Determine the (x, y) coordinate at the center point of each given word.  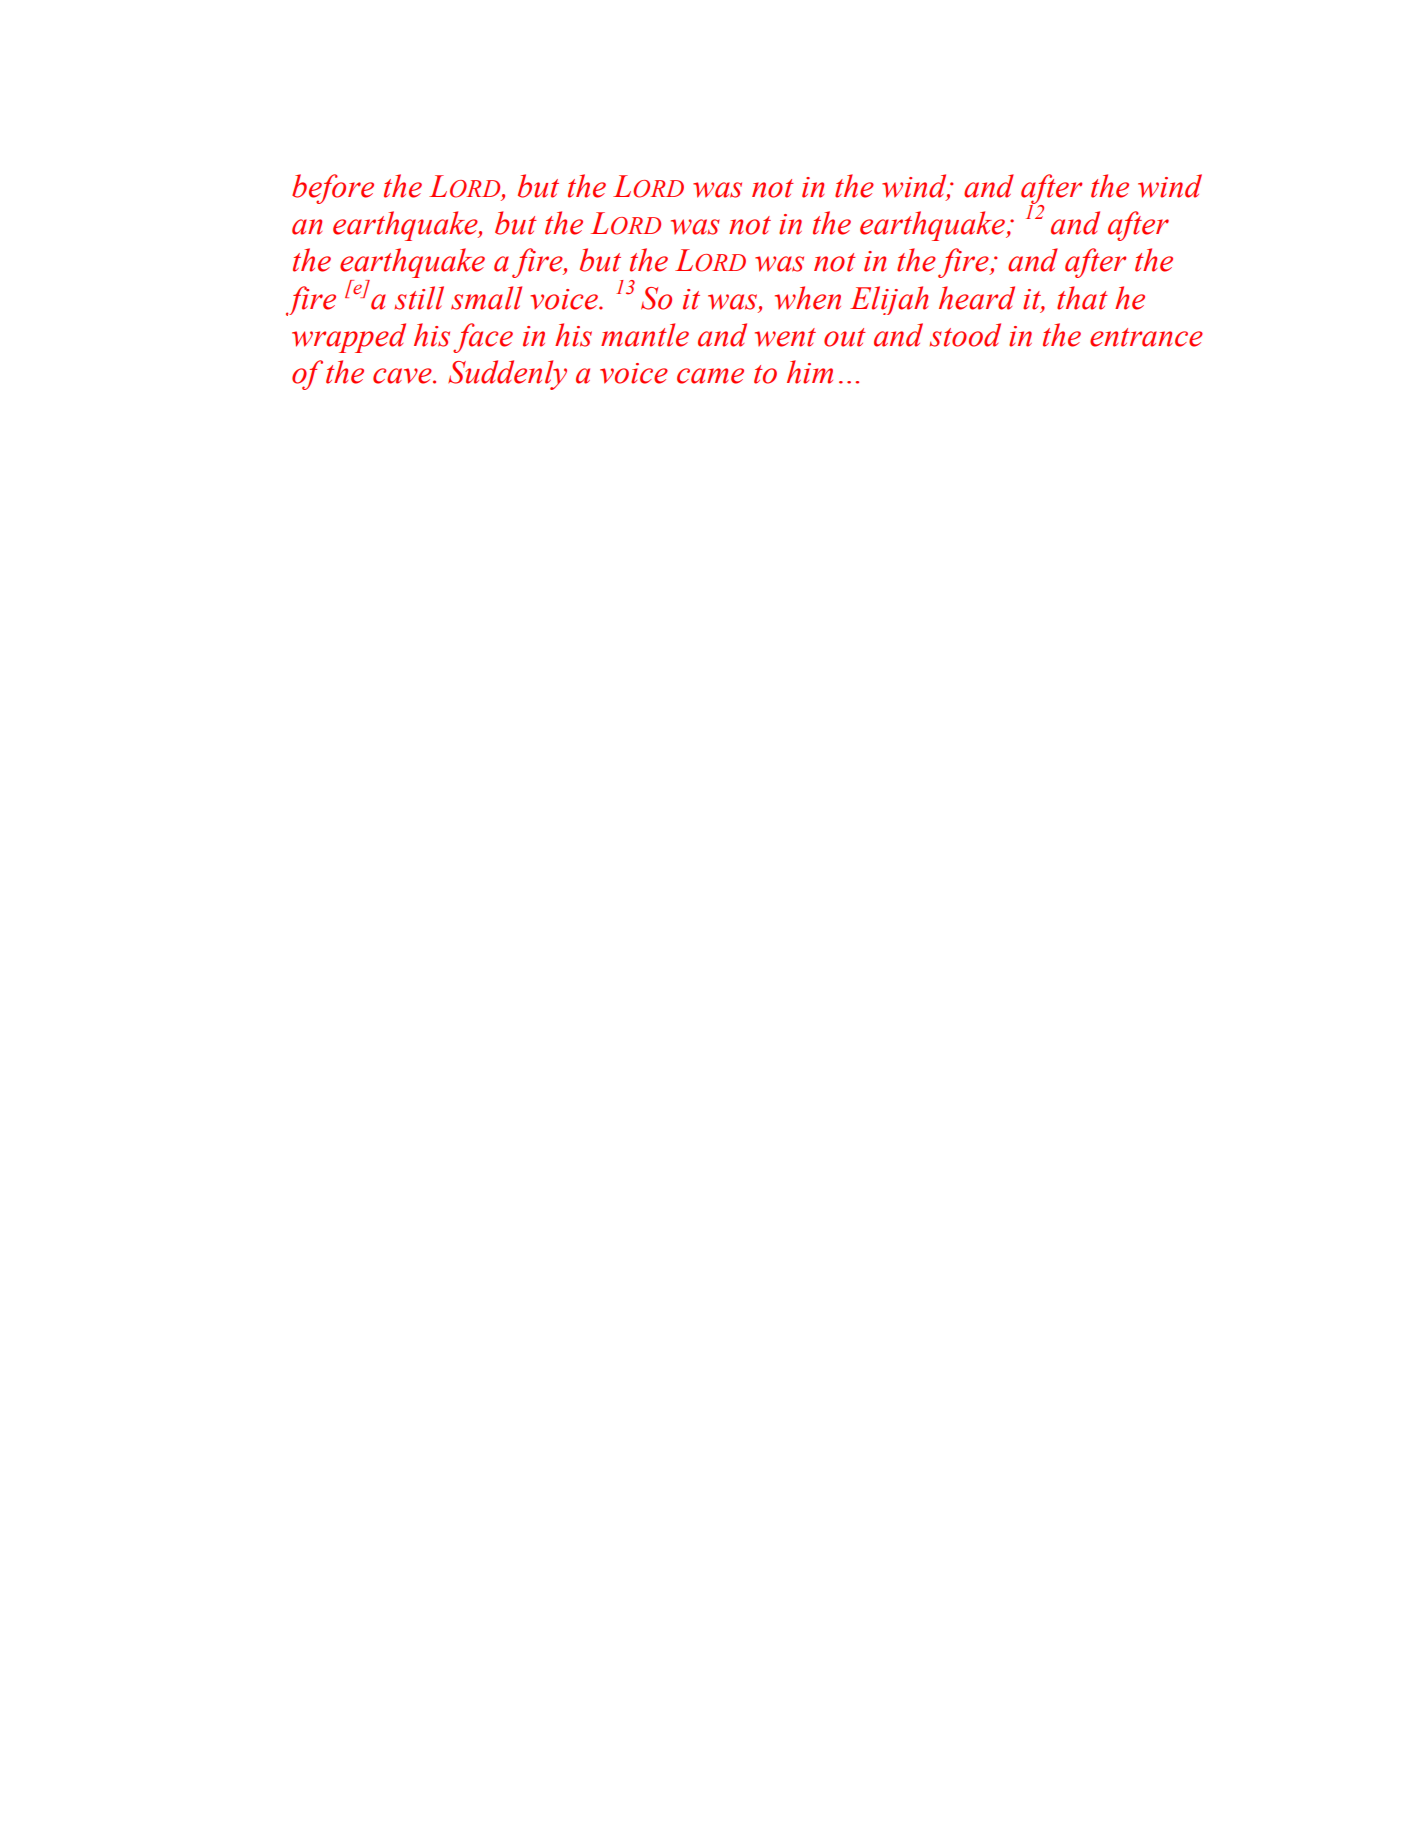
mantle (645, 335)
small (486, 298)
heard (977, 298)
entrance (1146, 337)
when (808, 298)
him (810, 372)
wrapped (349, 338)
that (1082, 298)
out (845, 337)
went (785, 337)
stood (965, 335)
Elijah (889, 300)
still (419, 298)
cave (403, 376)
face (483, 338)
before (333, 189)
